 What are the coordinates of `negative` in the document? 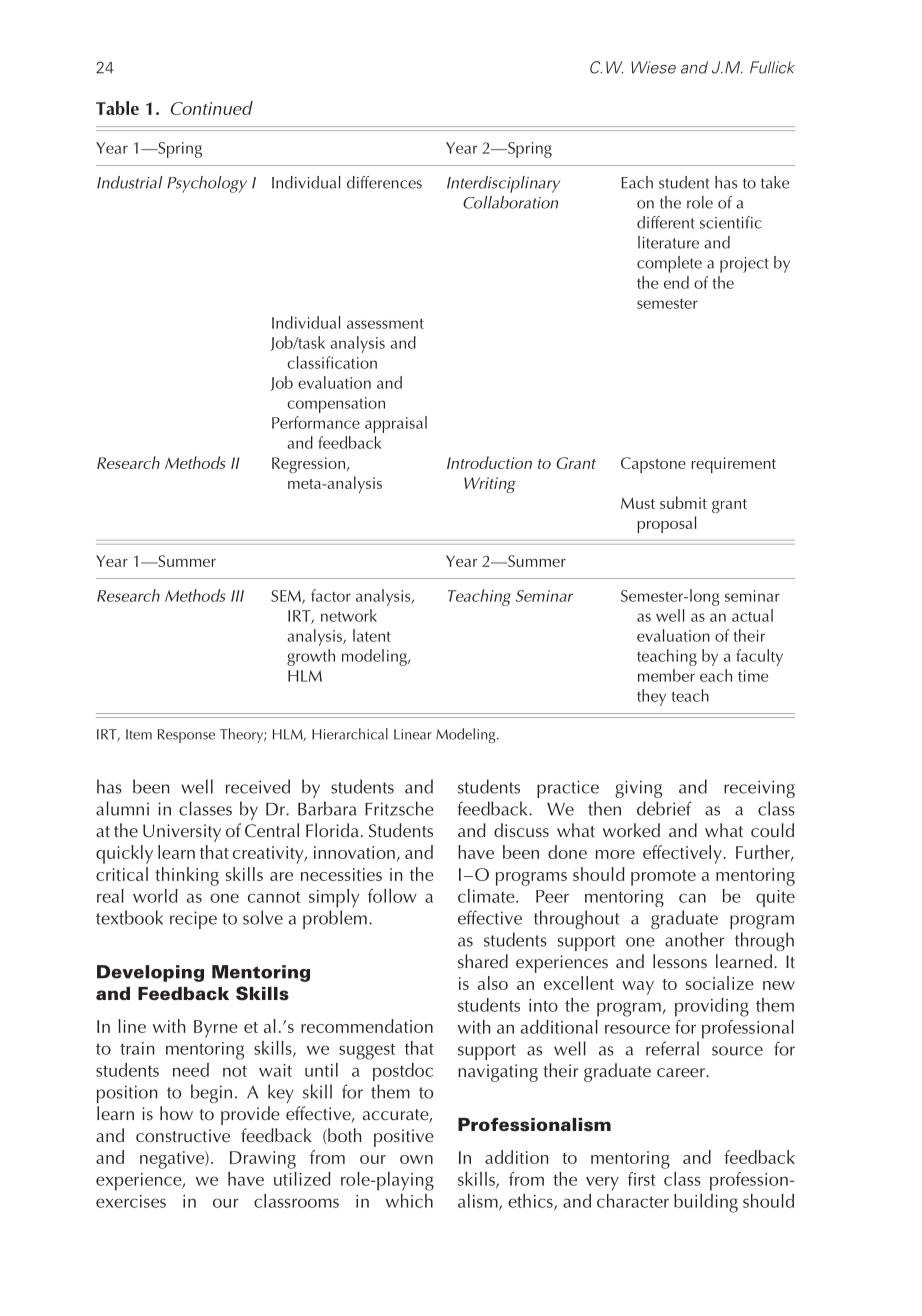 It's located at (173, 1160).
